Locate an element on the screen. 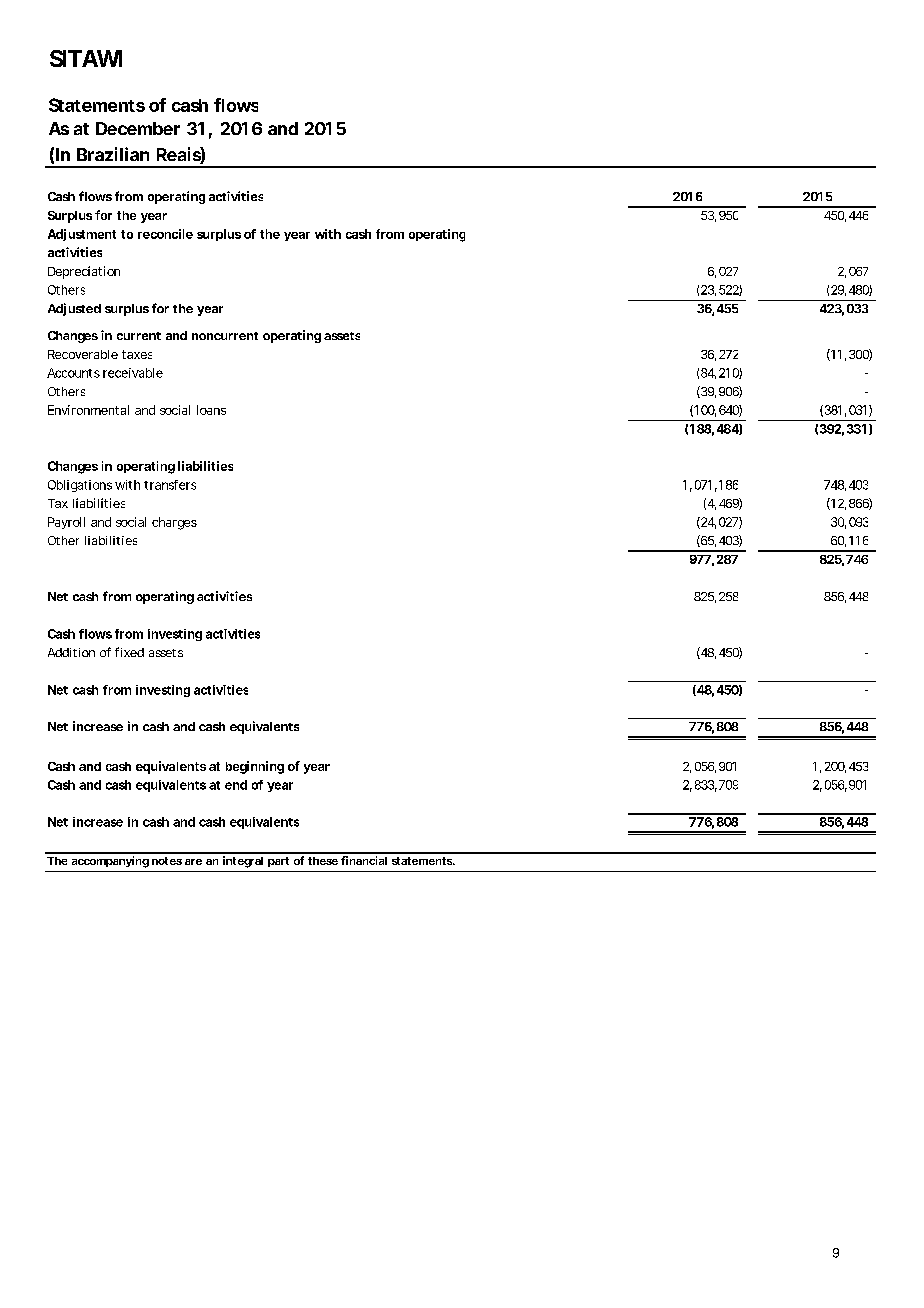 This screenshot has width=924, height=1308. notes is located at coordinates (167, 861).
